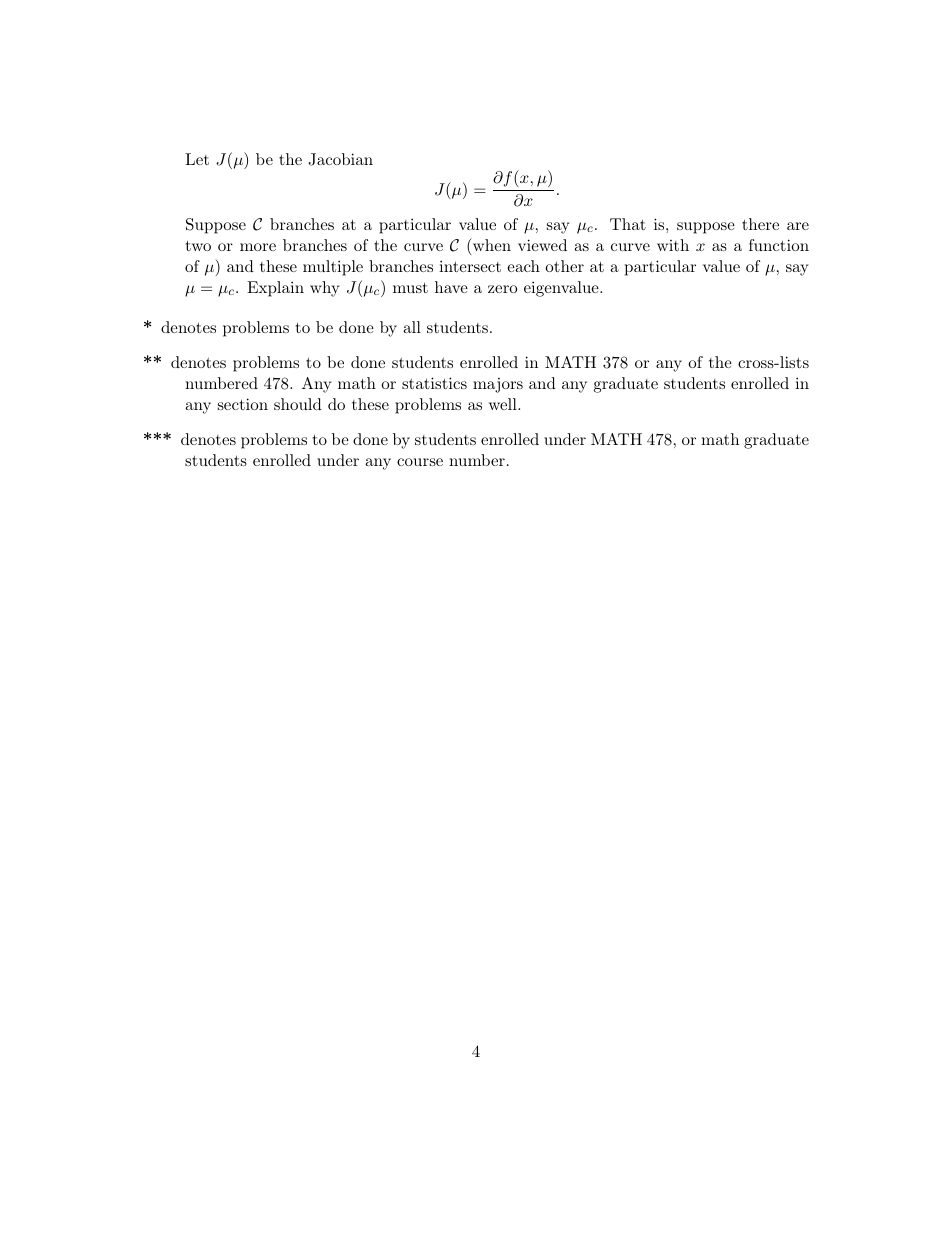  Describe the element at coordinates (340, 159) in the image. I see `Jacobian` at that location.
